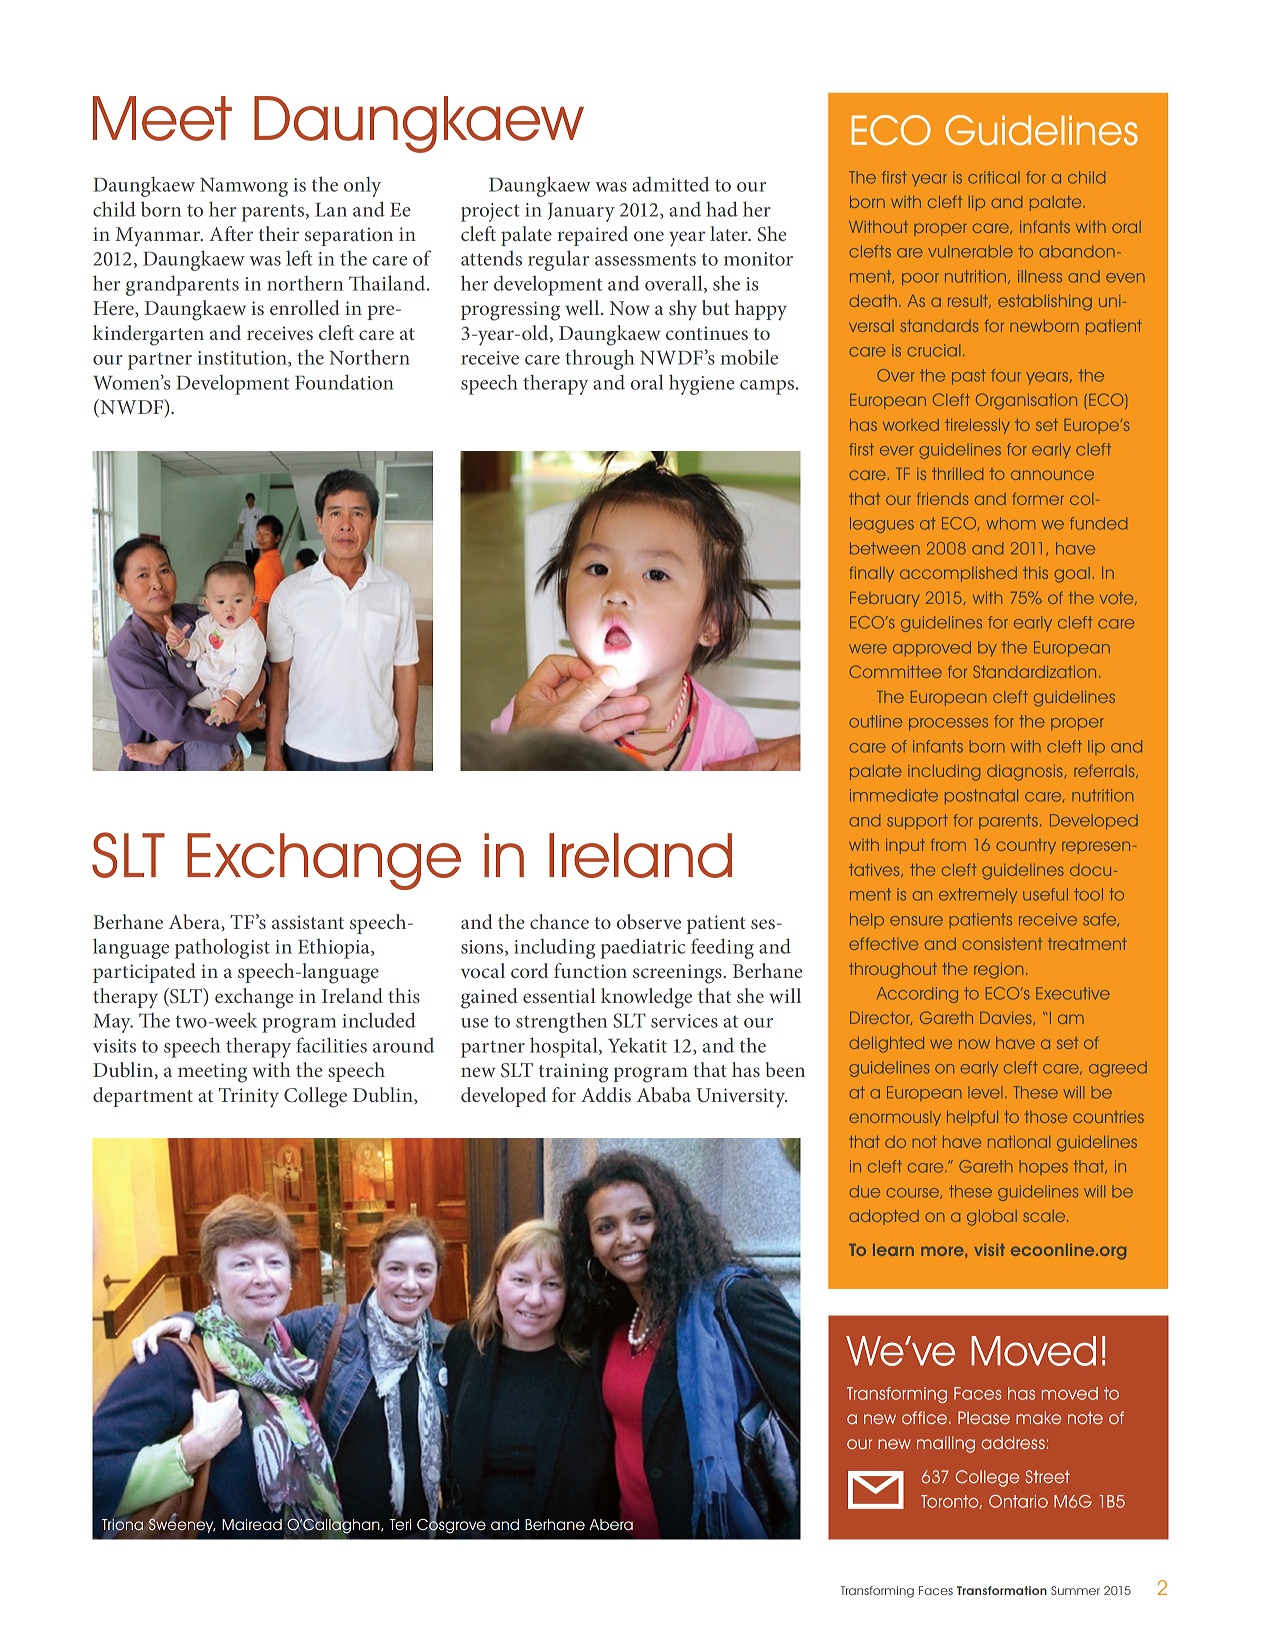 This image has width=1261, height=1632. I want to click on extremely, so click(978, 895).
